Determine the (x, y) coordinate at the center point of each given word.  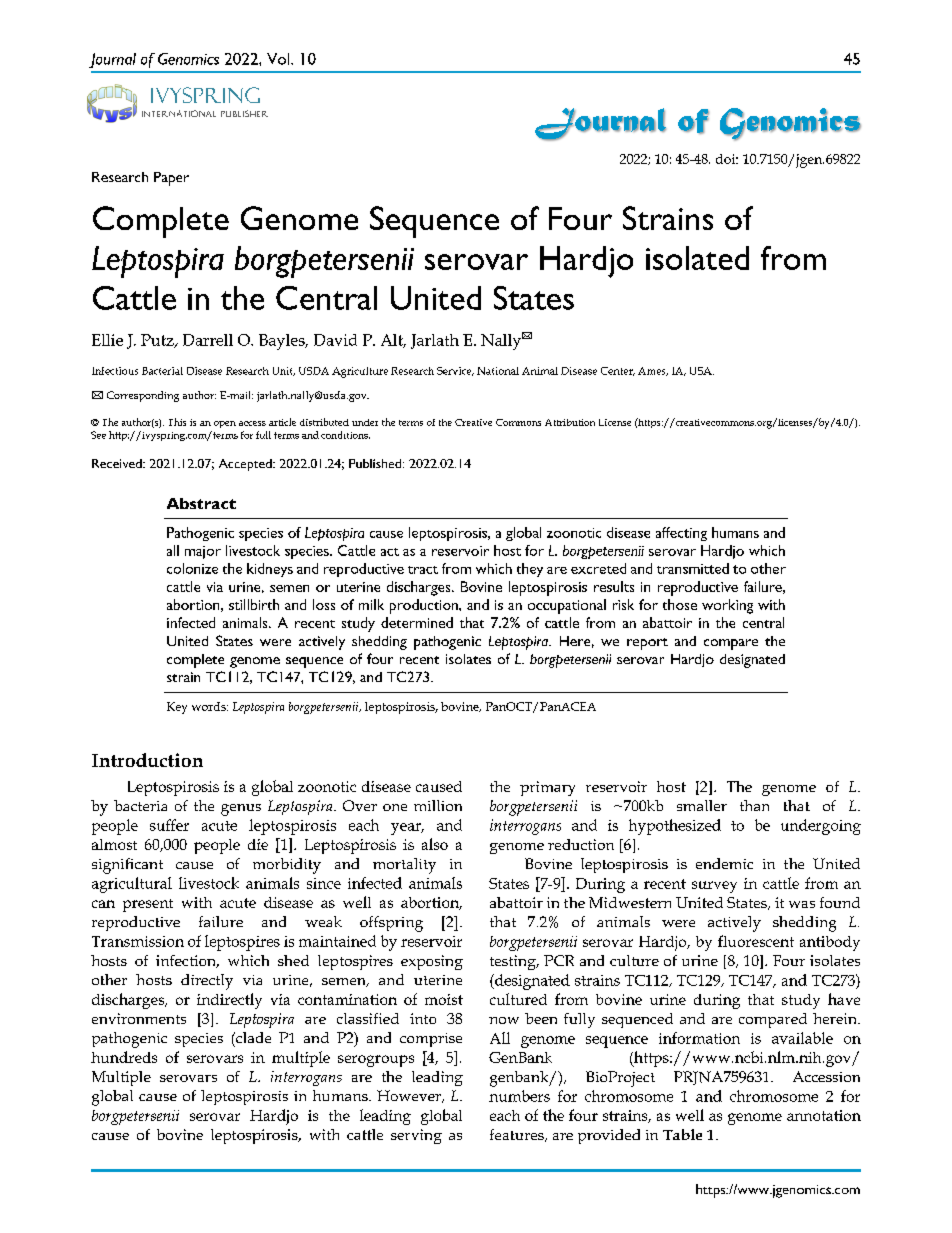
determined (417, 622)
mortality (404, 866)
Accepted (246, 465)
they (530, 570)
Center (618, 371)
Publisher (244, 113)
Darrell (208, 340)
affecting (681, 534)
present (148, 905)
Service (455, 371)
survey (714, 887)
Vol (279, 59)
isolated (697, 258)
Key (177, 708)
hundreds (124, 1057)
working (727, 606)
